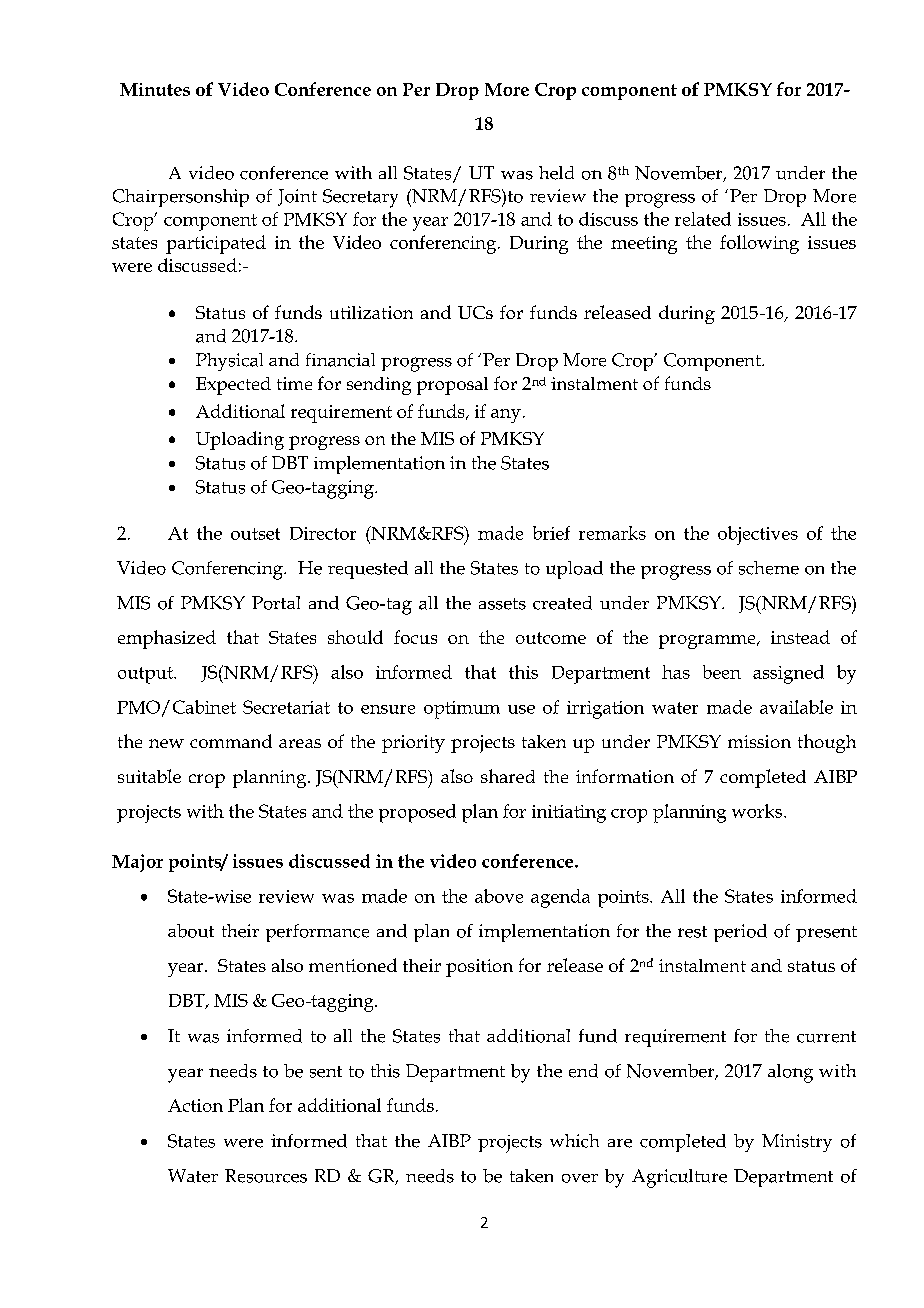 The height and width of the document is (1308, 924). What do you see at coordinates (149, 776) in the document?
I see `suitable` at bounding box center [149, 776].
